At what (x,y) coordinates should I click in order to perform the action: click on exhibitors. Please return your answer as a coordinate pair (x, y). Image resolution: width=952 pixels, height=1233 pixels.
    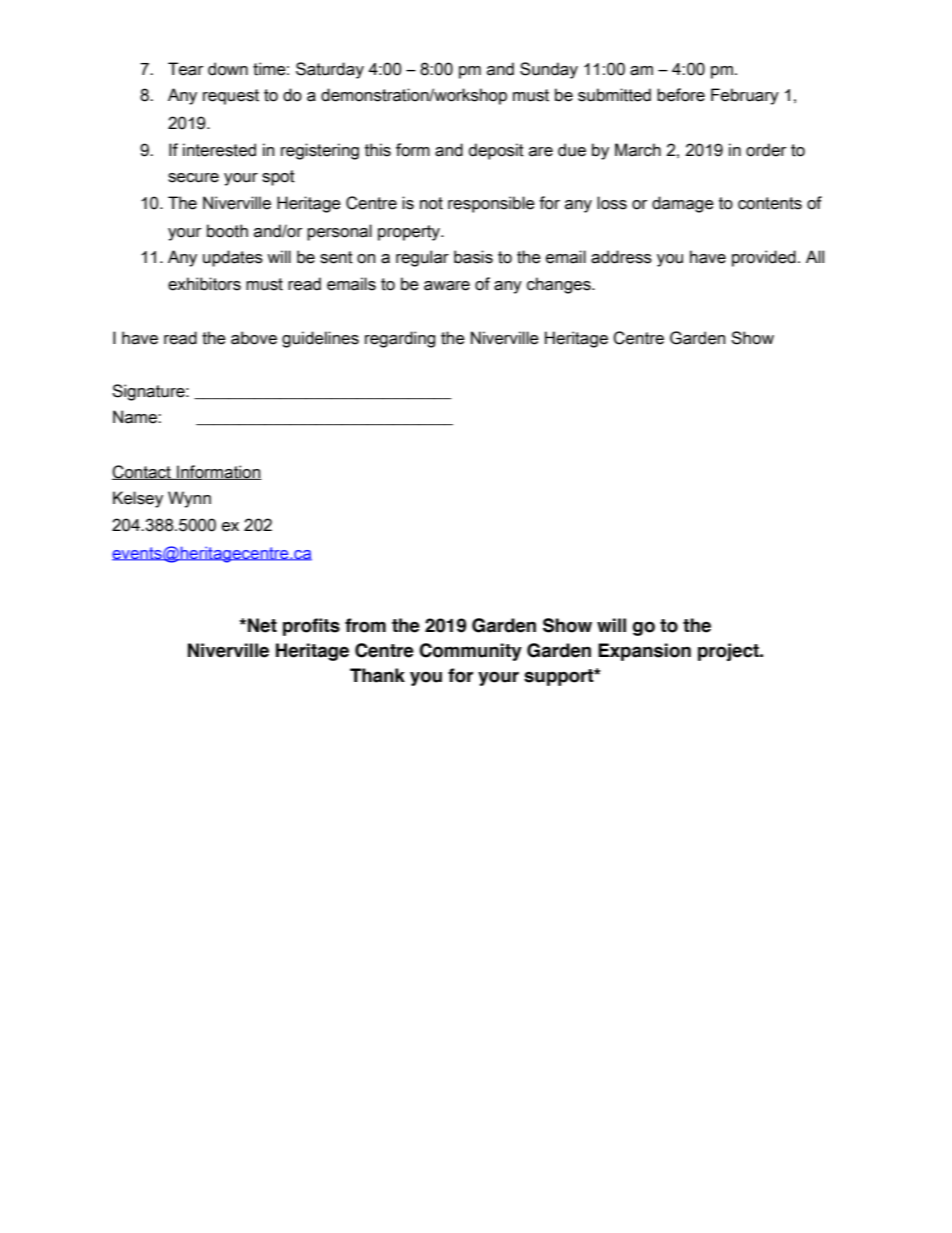
    Looking at the image, I should click on (204, 284).
